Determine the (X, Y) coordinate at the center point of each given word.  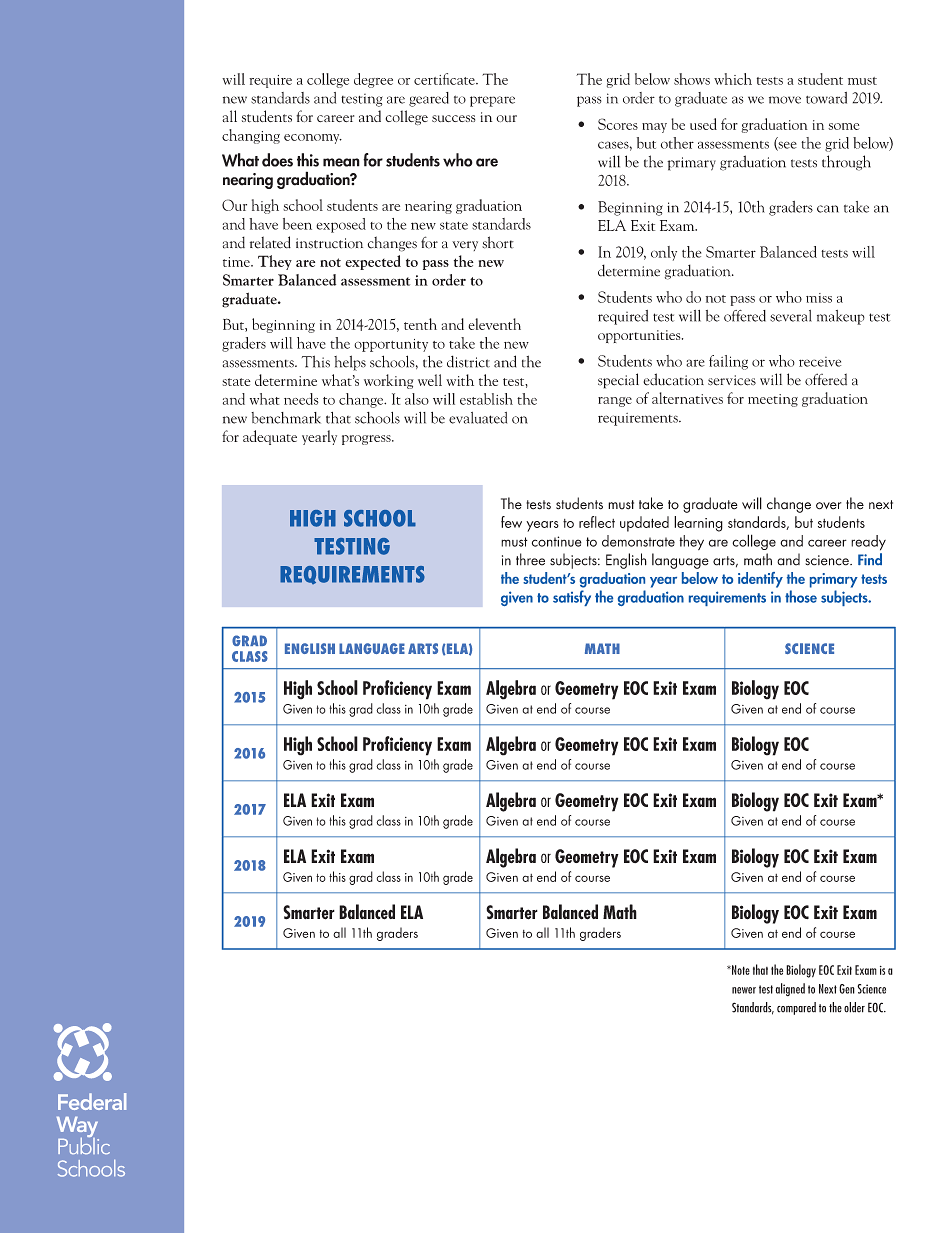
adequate (270, 437)
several (791, 316)
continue (557, 541)
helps (350, 363)
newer (744, 990)
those (801, 596)
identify (760, 580)
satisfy (572, 598)
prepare (492, 101)
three (530, 559)
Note (740, 970)
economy (313, 139)
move (785, 100)
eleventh (494, 324)
